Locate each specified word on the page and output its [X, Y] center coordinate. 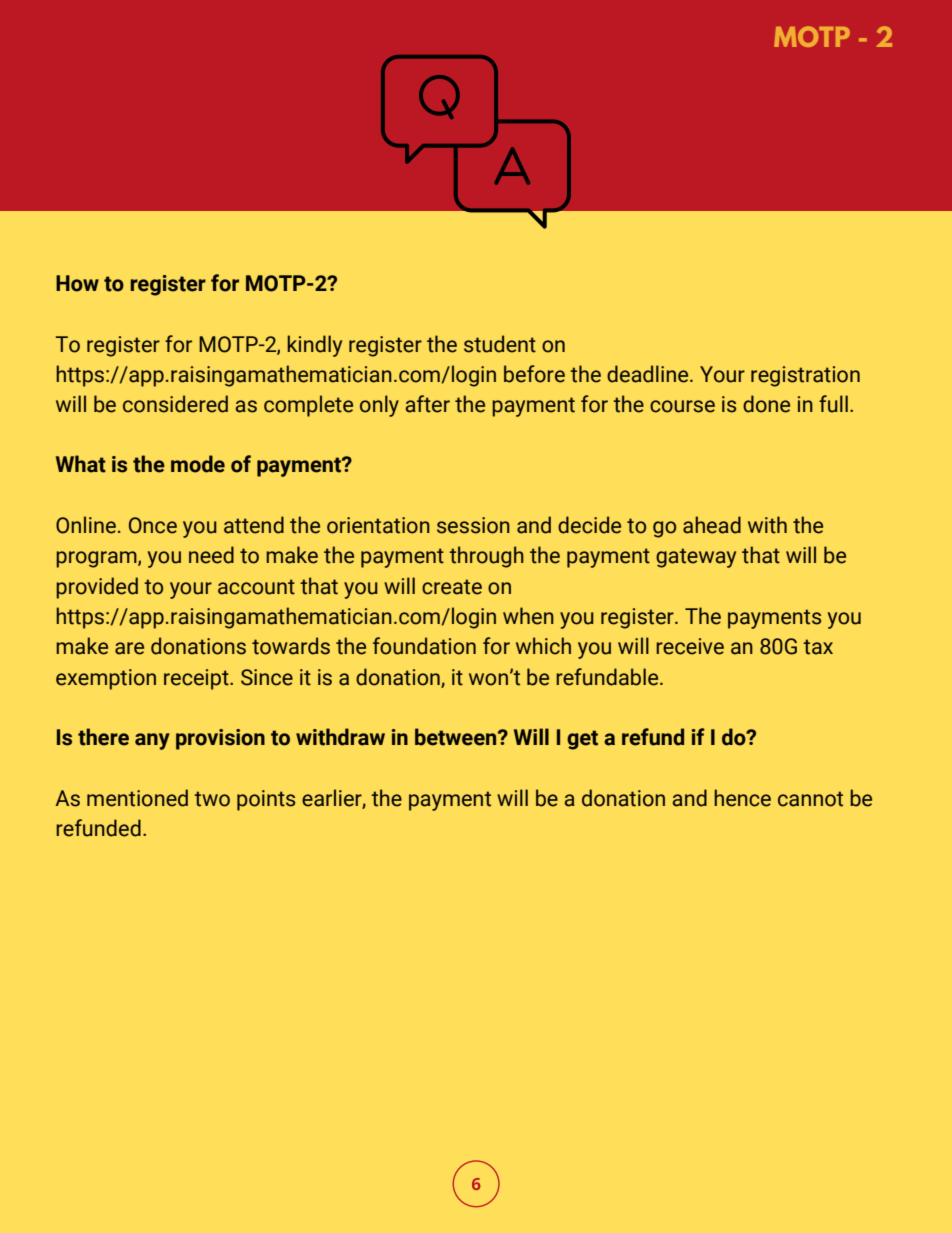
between [457, 737]
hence [742, 798]
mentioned [137, 798]
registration [805, 376]
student [500, 344]
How [77, 283]
